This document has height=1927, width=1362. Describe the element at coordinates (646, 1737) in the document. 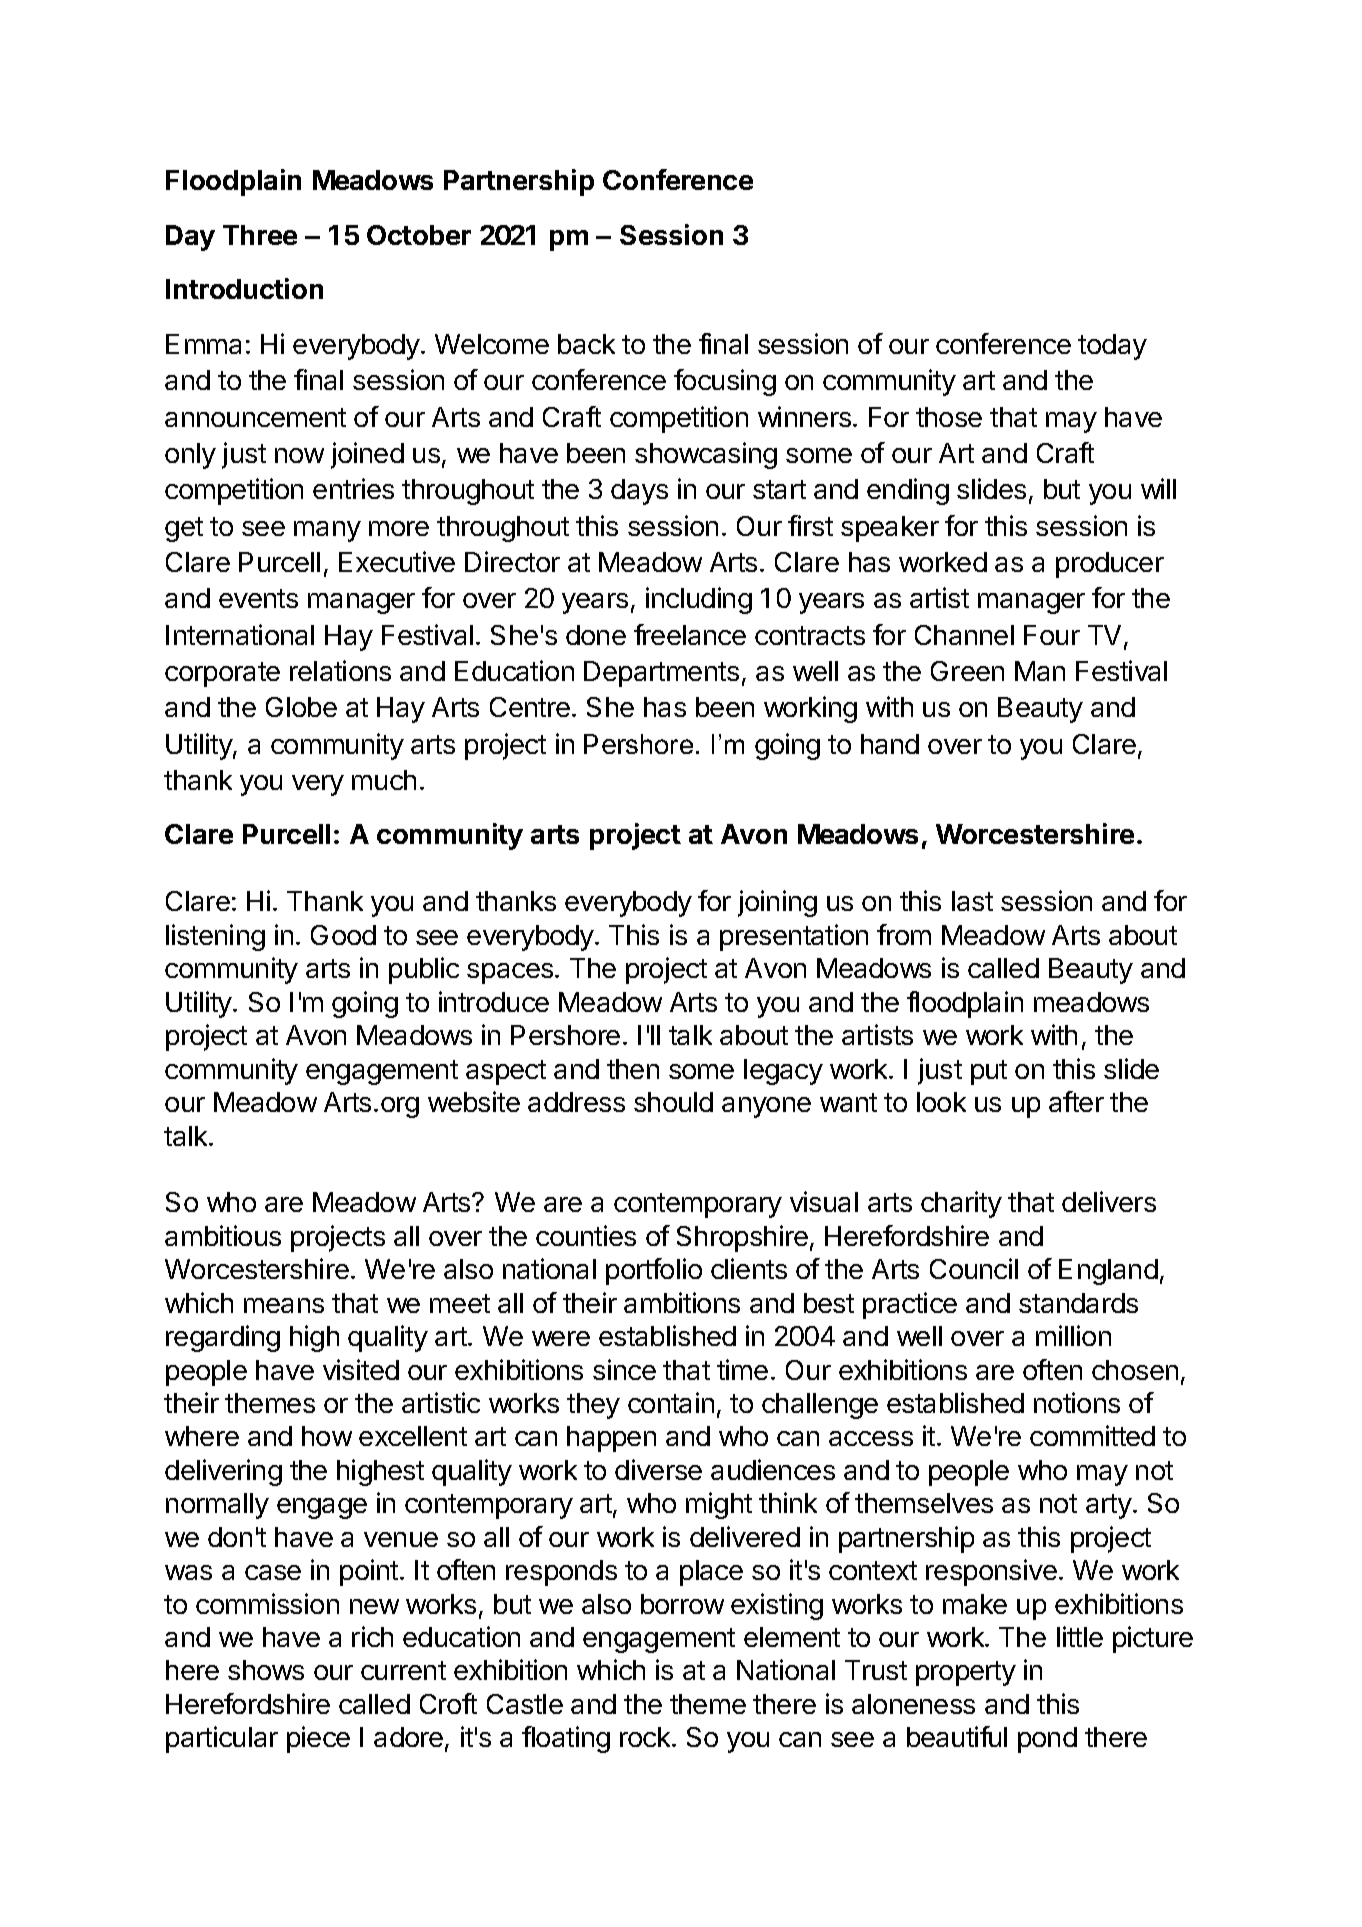

I see `rock` at that location.
